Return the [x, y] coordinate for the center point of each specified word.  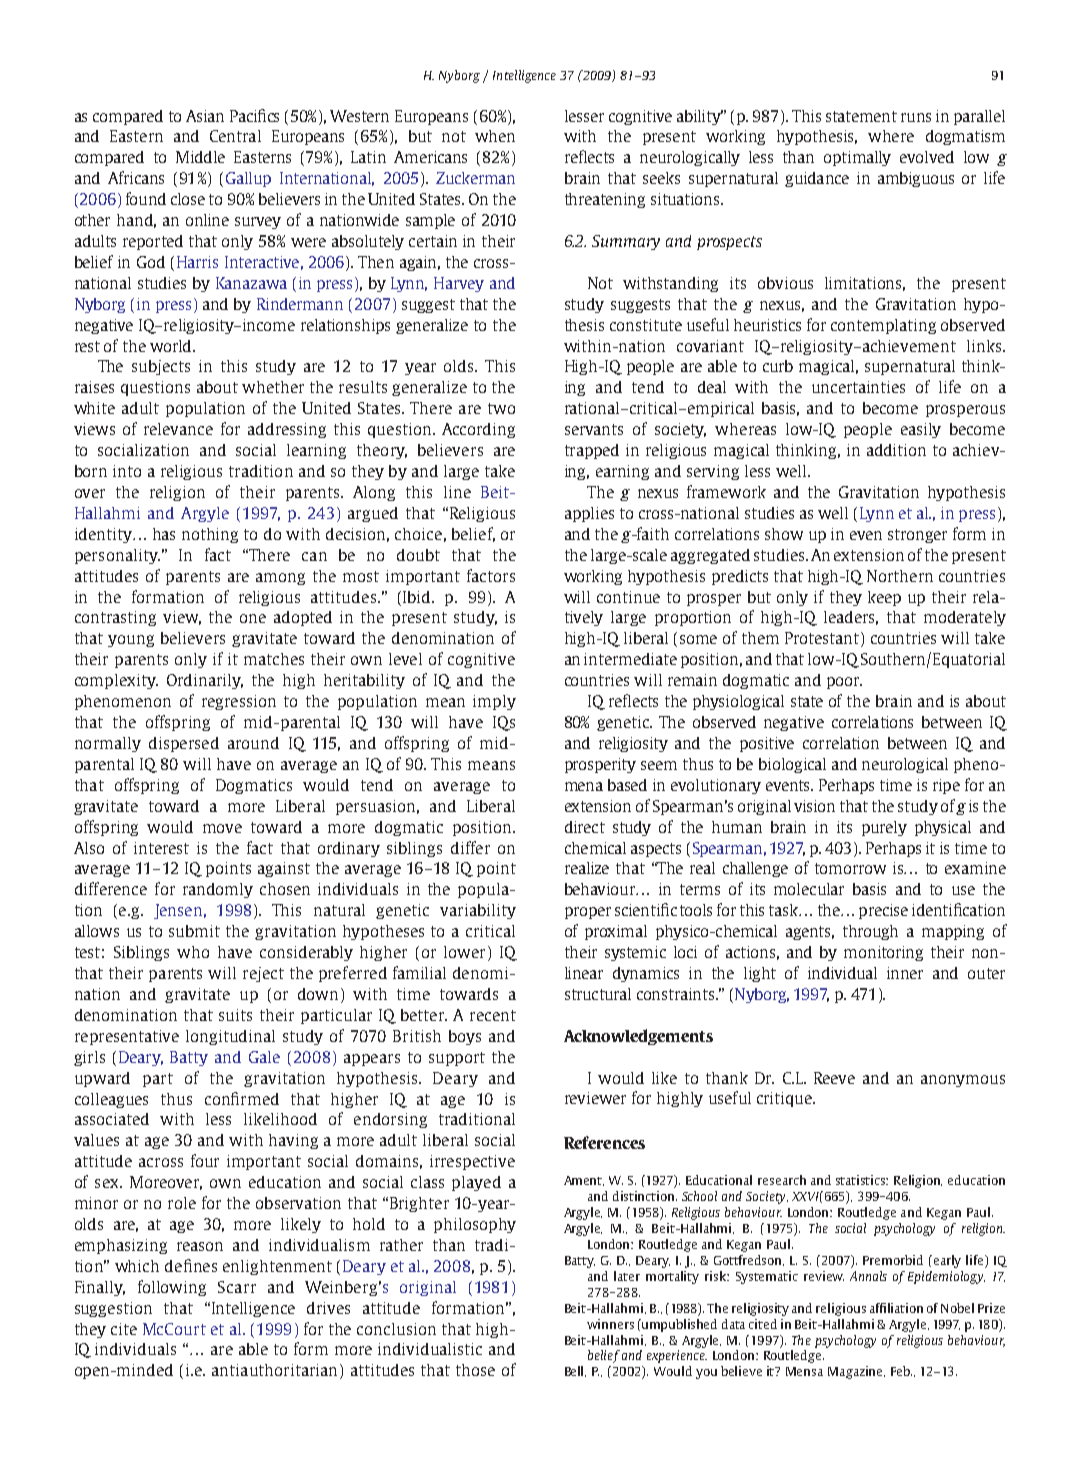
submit [194, 931]
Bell [575, 1371]
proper [588, 913]
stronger [917, 536]
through [870, 932]
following [172, 1288]
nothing [210, 535]
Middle [200, 157]
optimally [857, 158]
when [495, 136]
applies [589, 514]
